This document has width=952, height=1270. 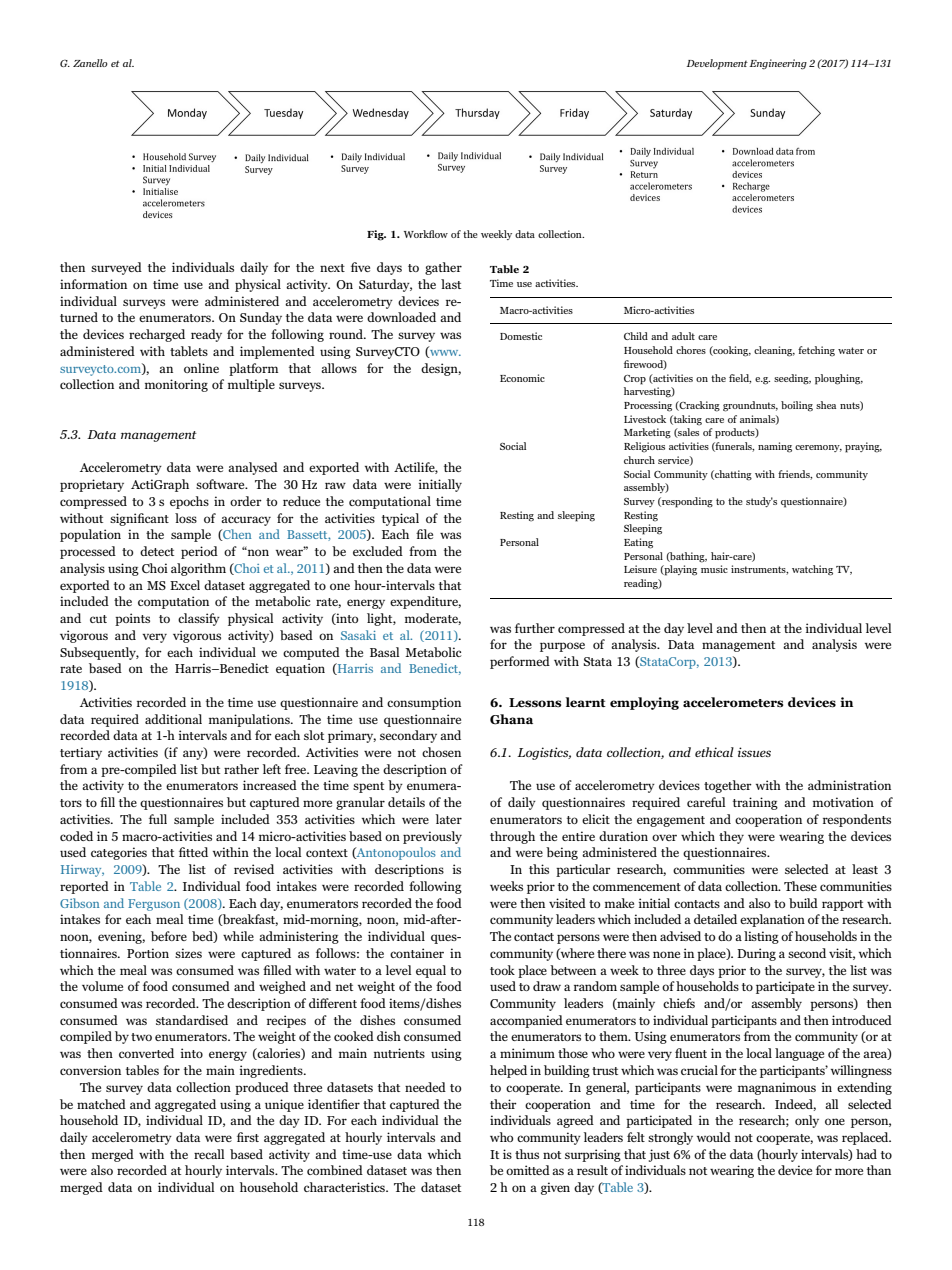 What do you see at coordinates (376, 235) in the document?
I see `Fig` at bounding box center [376, 235].
